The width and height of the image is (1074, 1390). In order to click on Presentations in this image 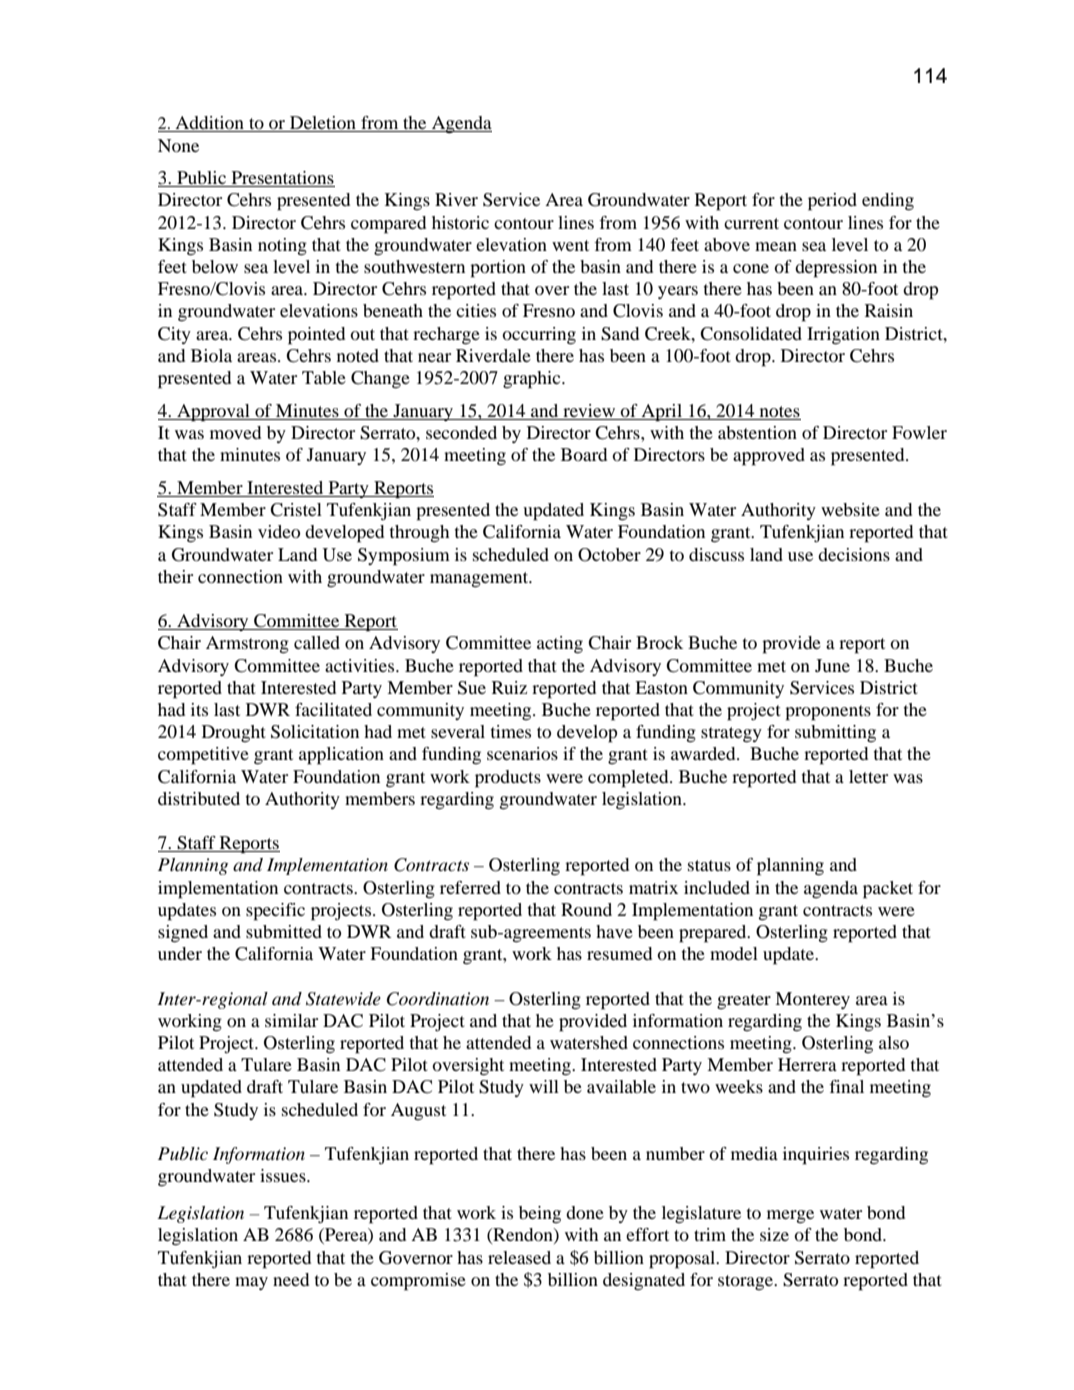, I will do `click(282, 179)`.
